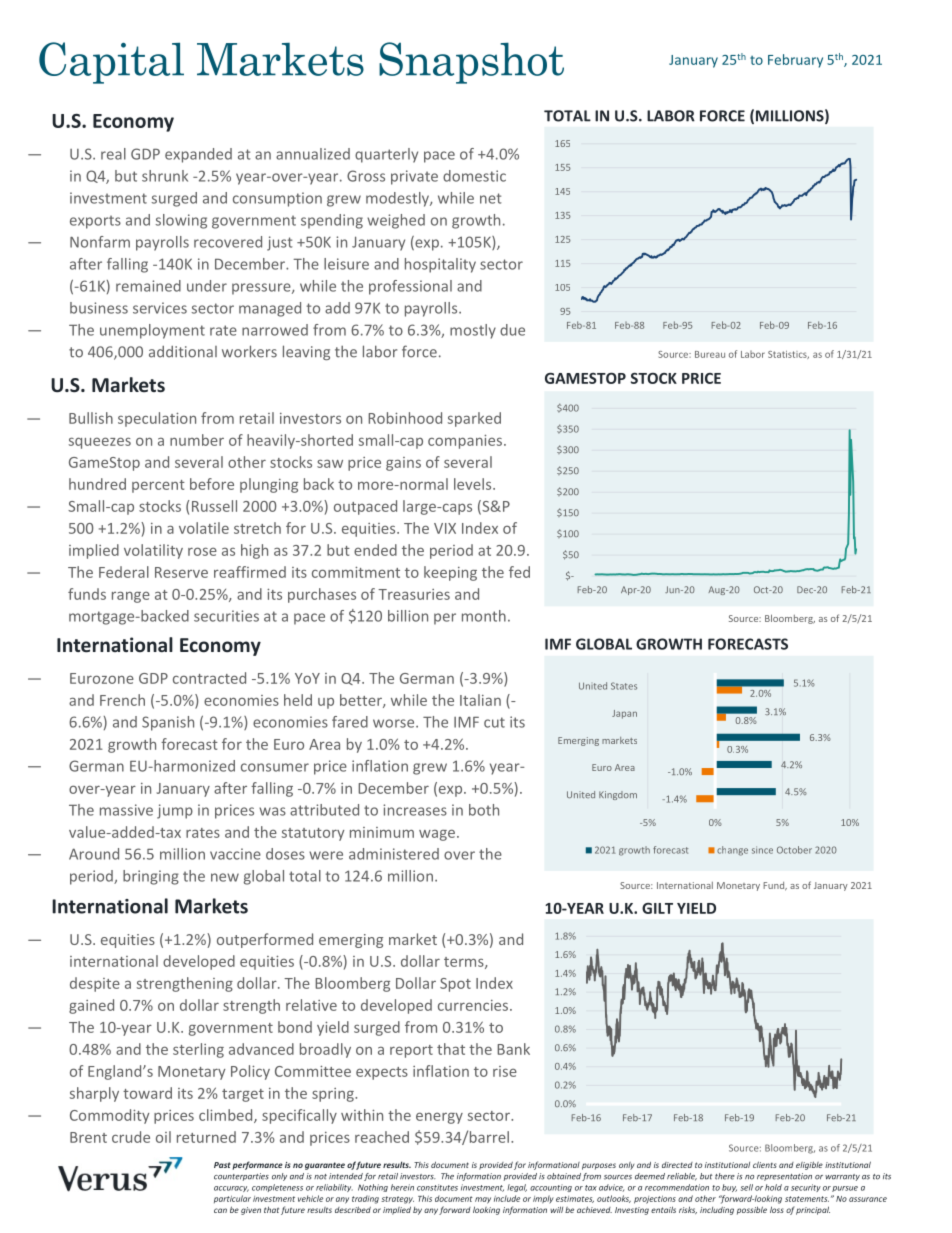 This screenshot has width=952, height=1233. I want to click on may, so click(483, 1200).
